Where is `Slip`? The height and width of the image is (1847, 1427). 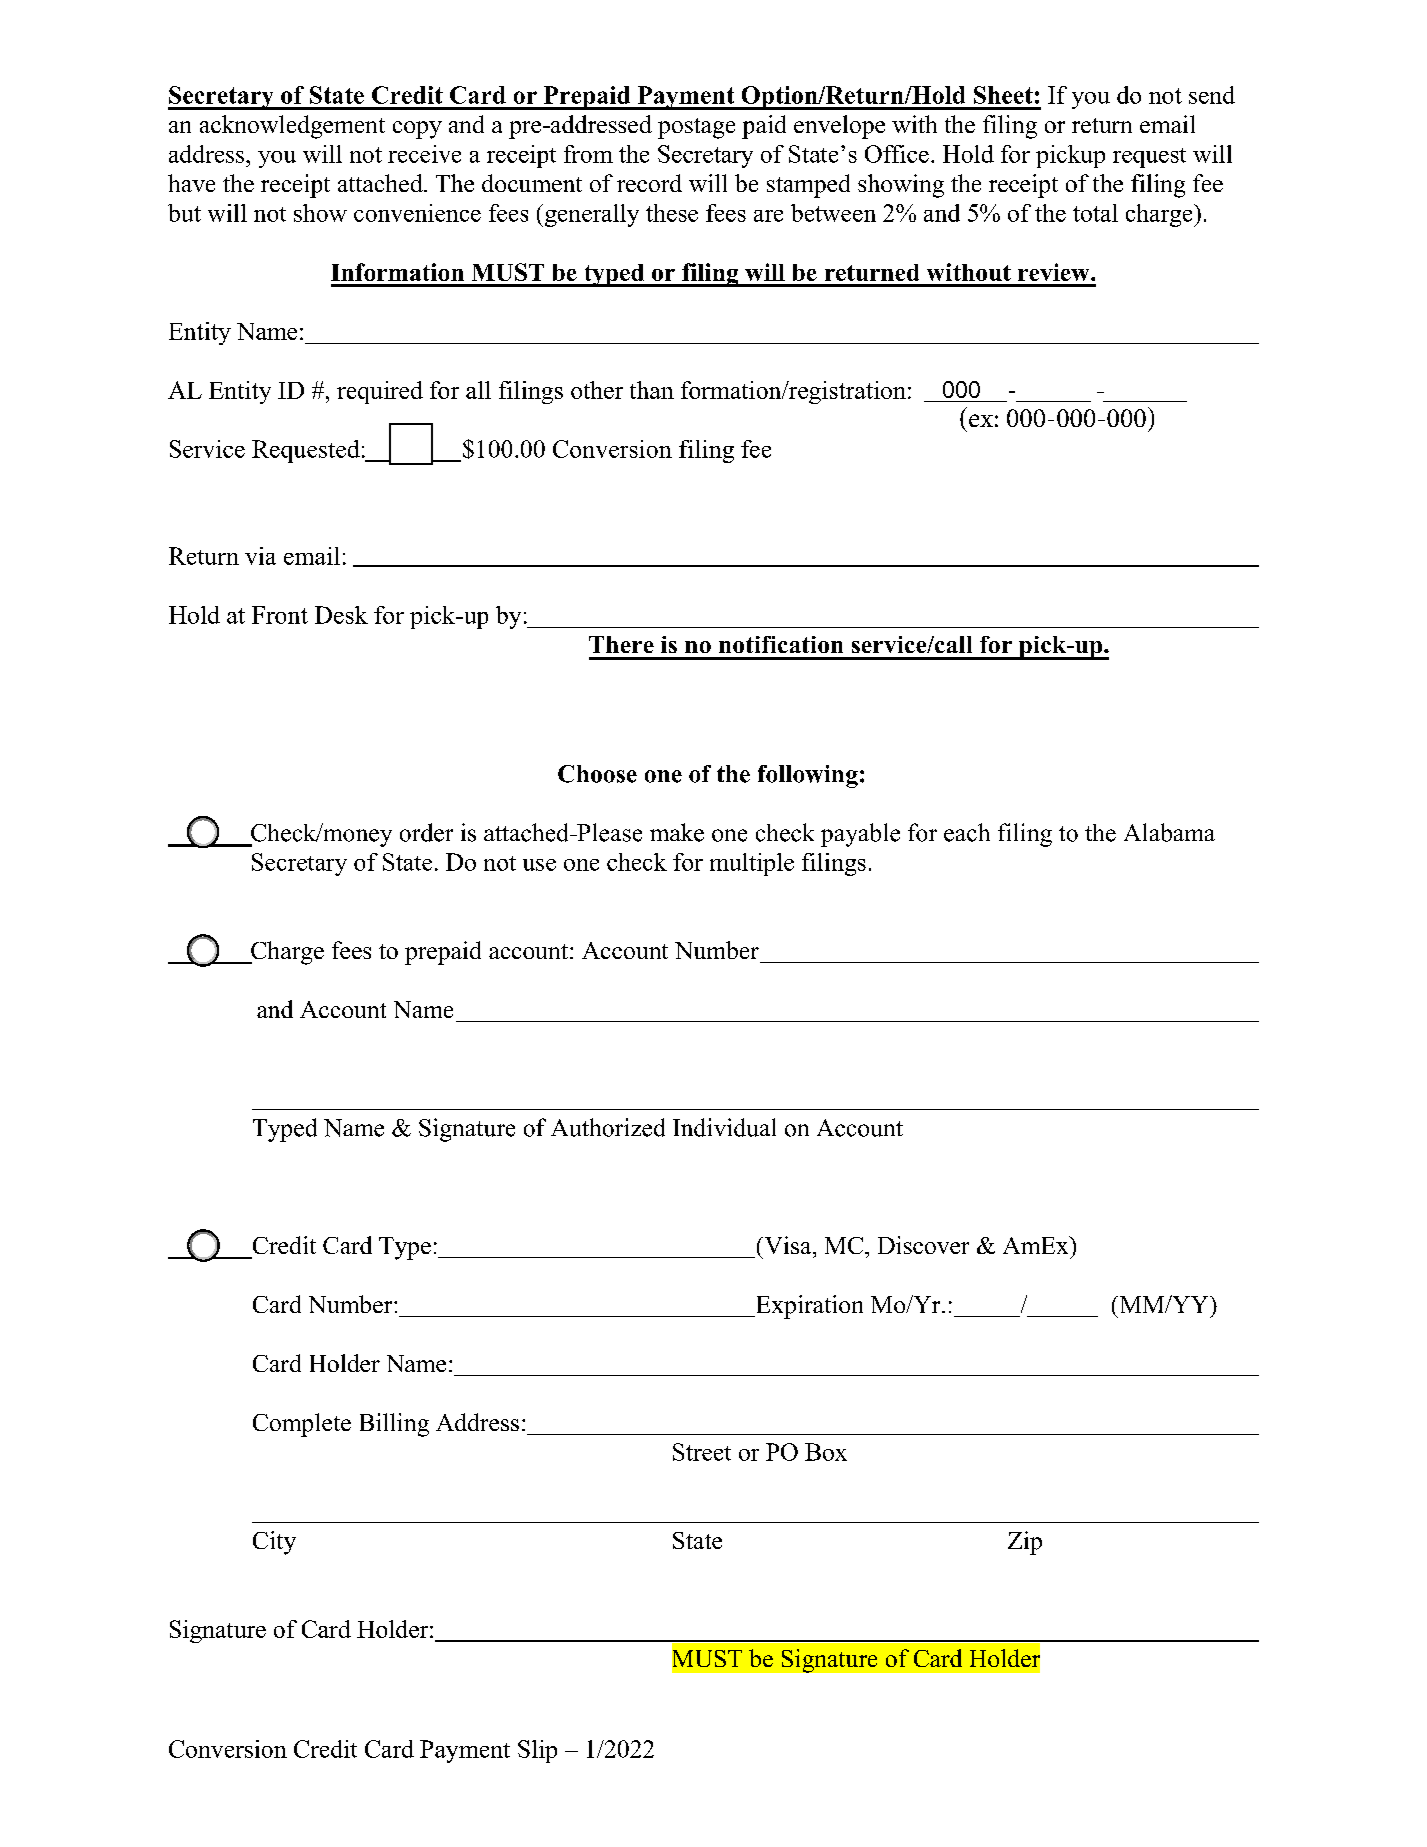 Slip is located at coordinates (537, 1751).
